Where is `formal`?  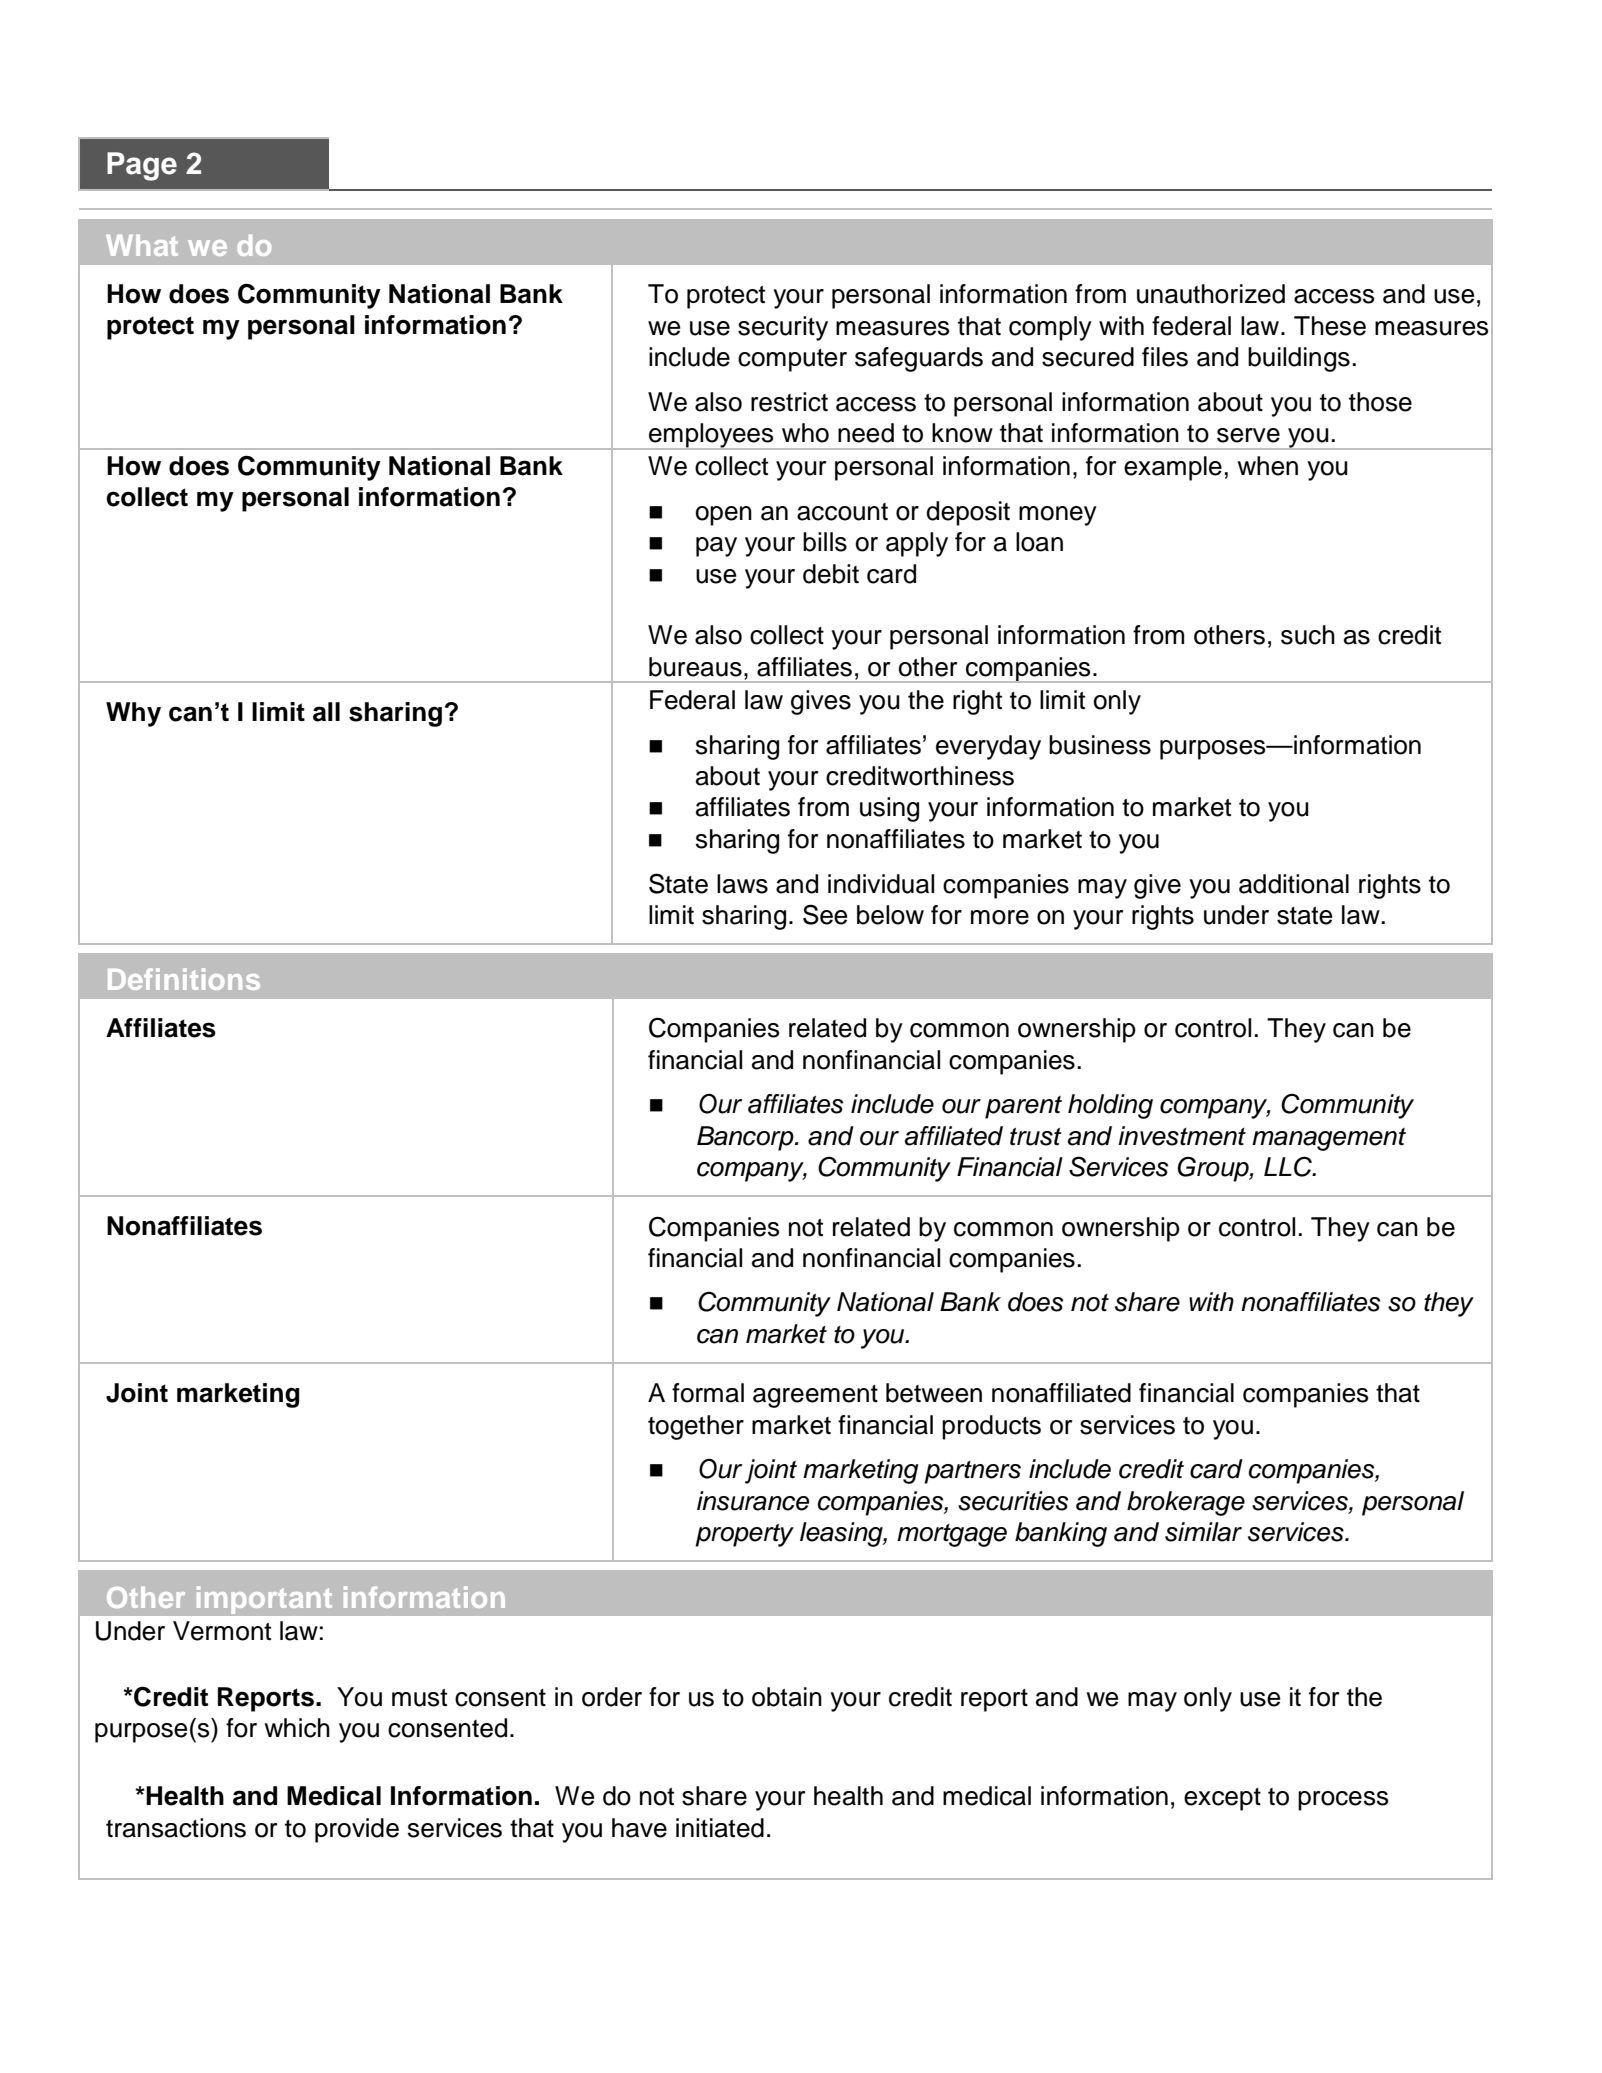 formal is located at coordinates (708, 1393).
